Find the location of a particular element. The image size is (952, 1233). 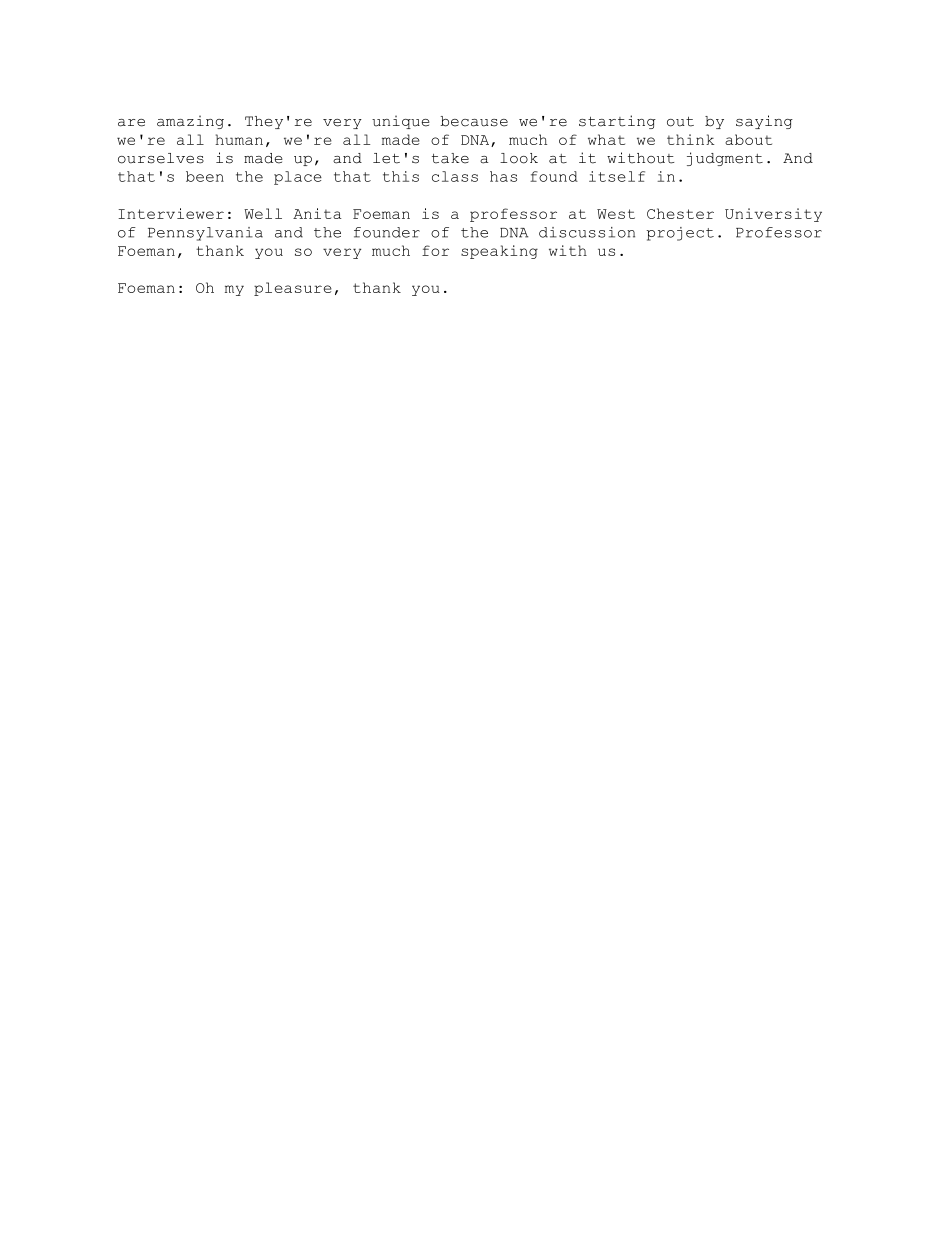

Interviewer is located at coordinates (171, 213).
